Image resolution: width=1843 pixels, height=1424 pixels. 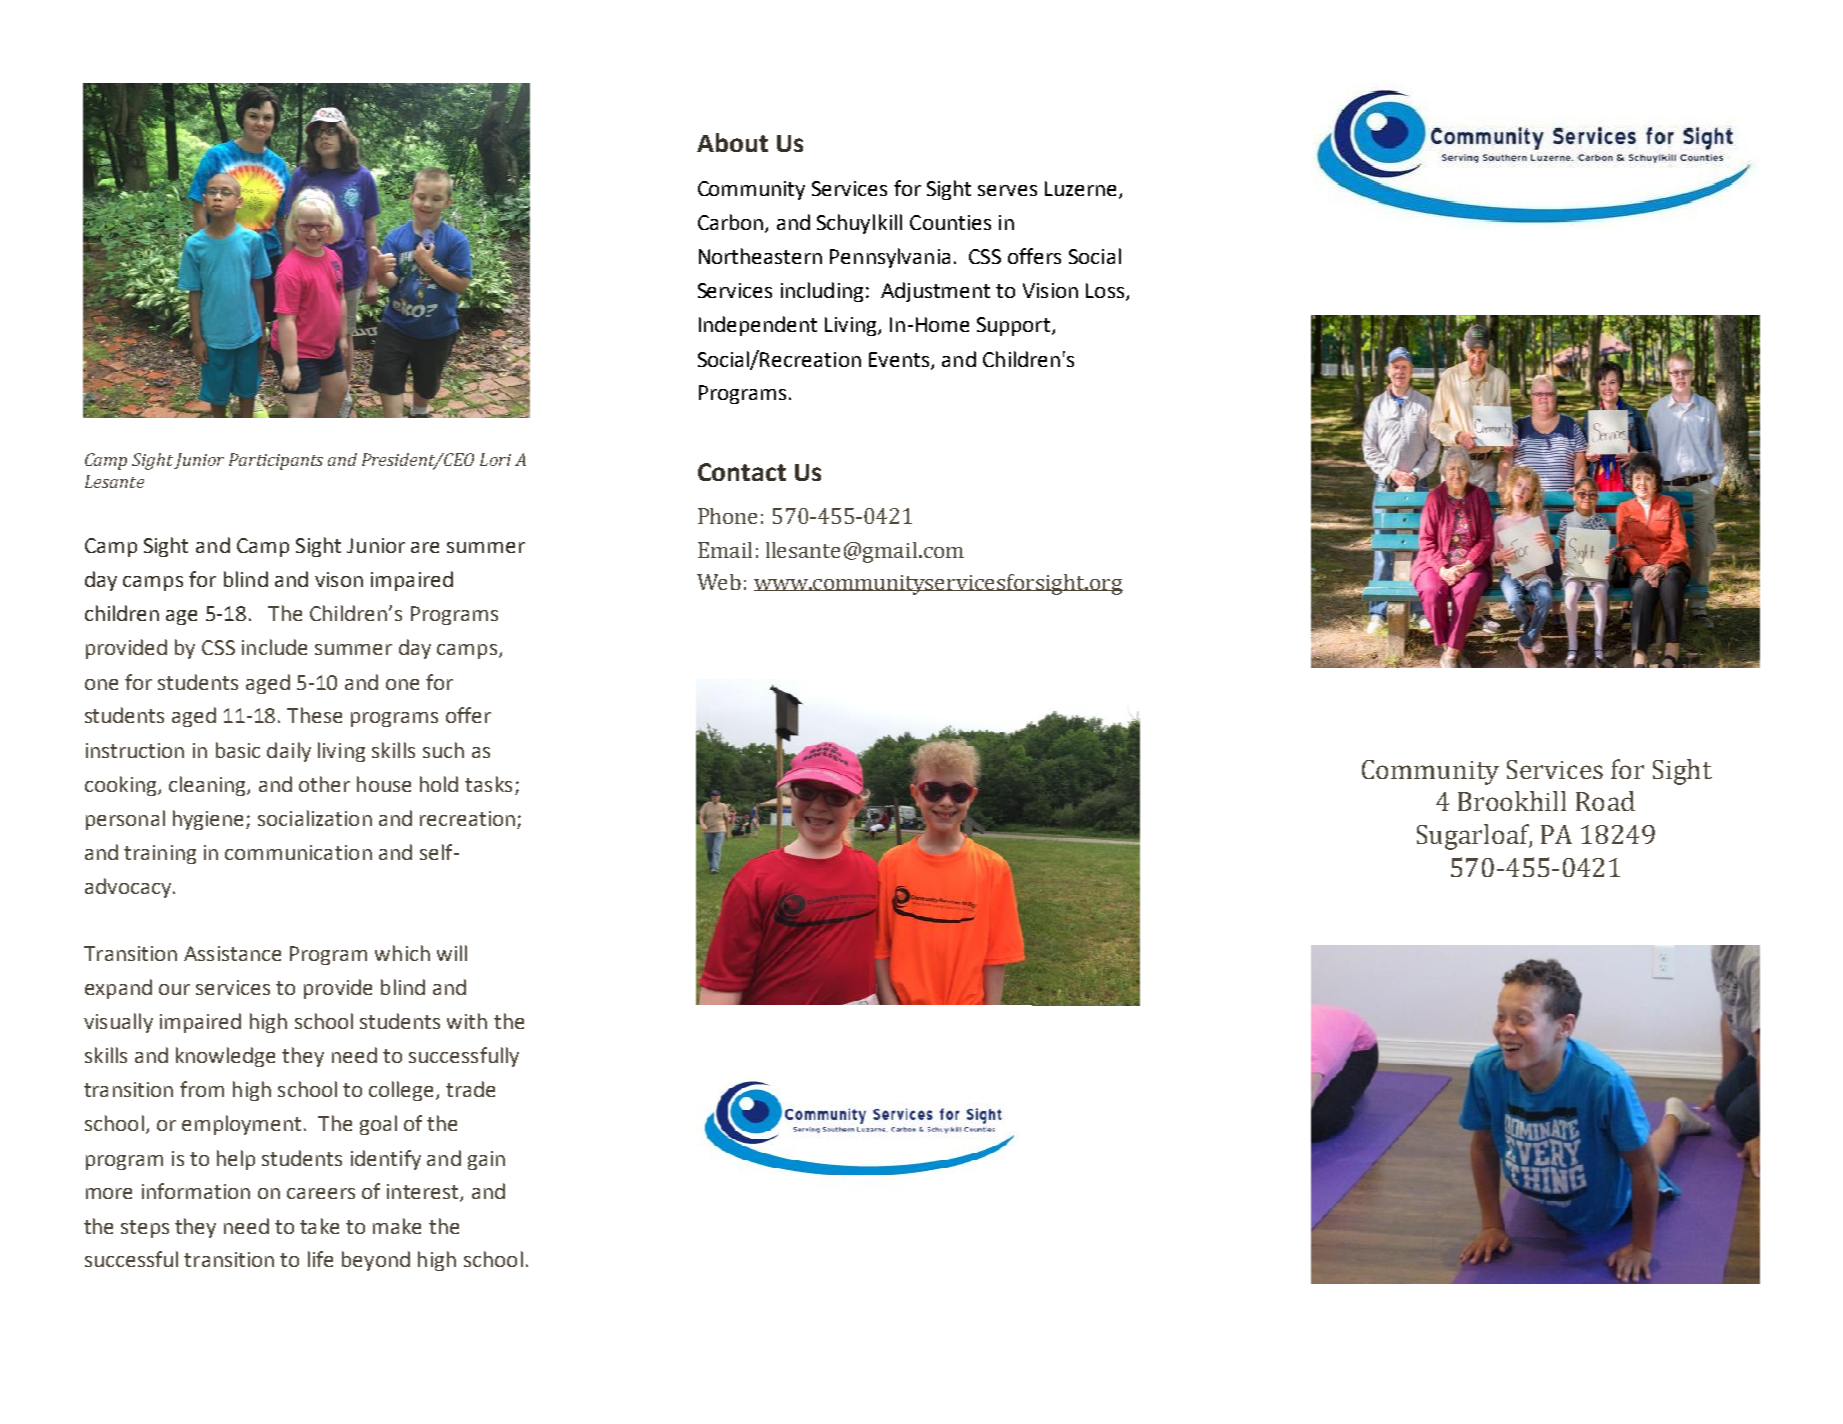 I want to click on such, so click(x=443, y=750).
